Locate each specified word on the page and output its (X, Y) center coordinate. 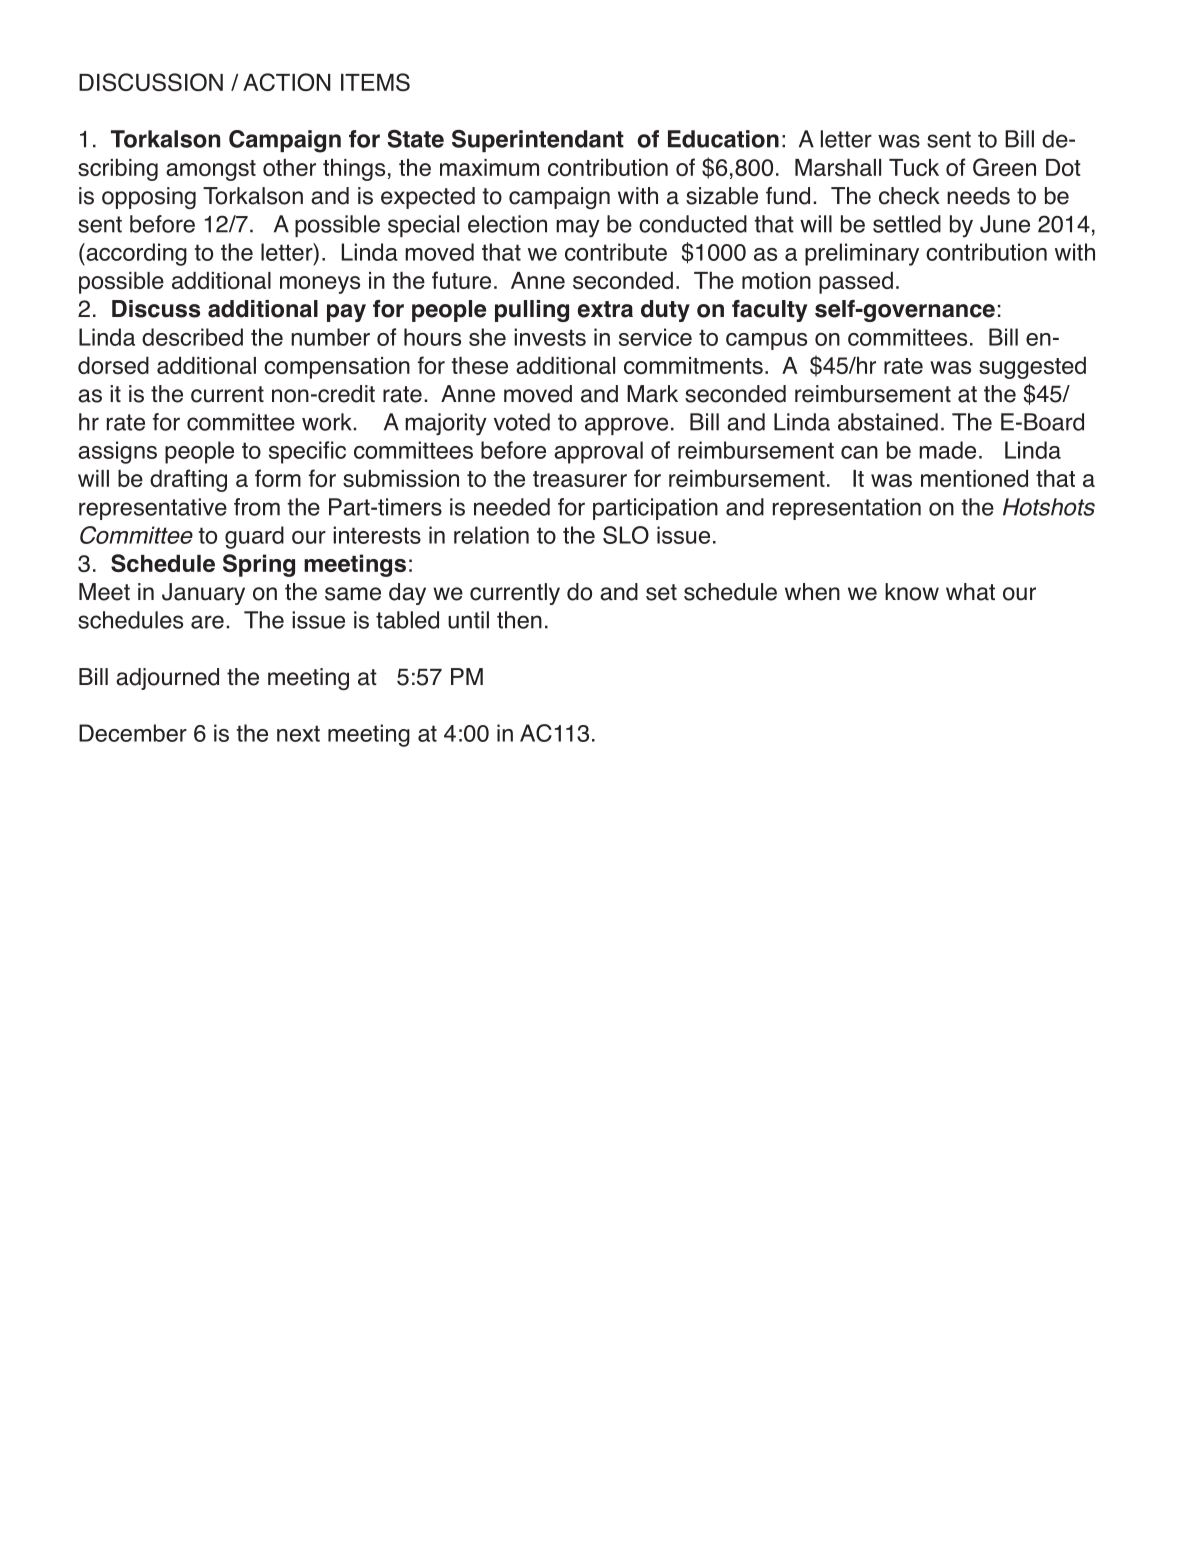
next (298, 733)
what (970, 592)
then (519, 620)
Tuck (914, 167)
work (328, 422)
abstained (888, 422)
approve (626, 426)
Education (723, 139)
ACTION (287, 82)
